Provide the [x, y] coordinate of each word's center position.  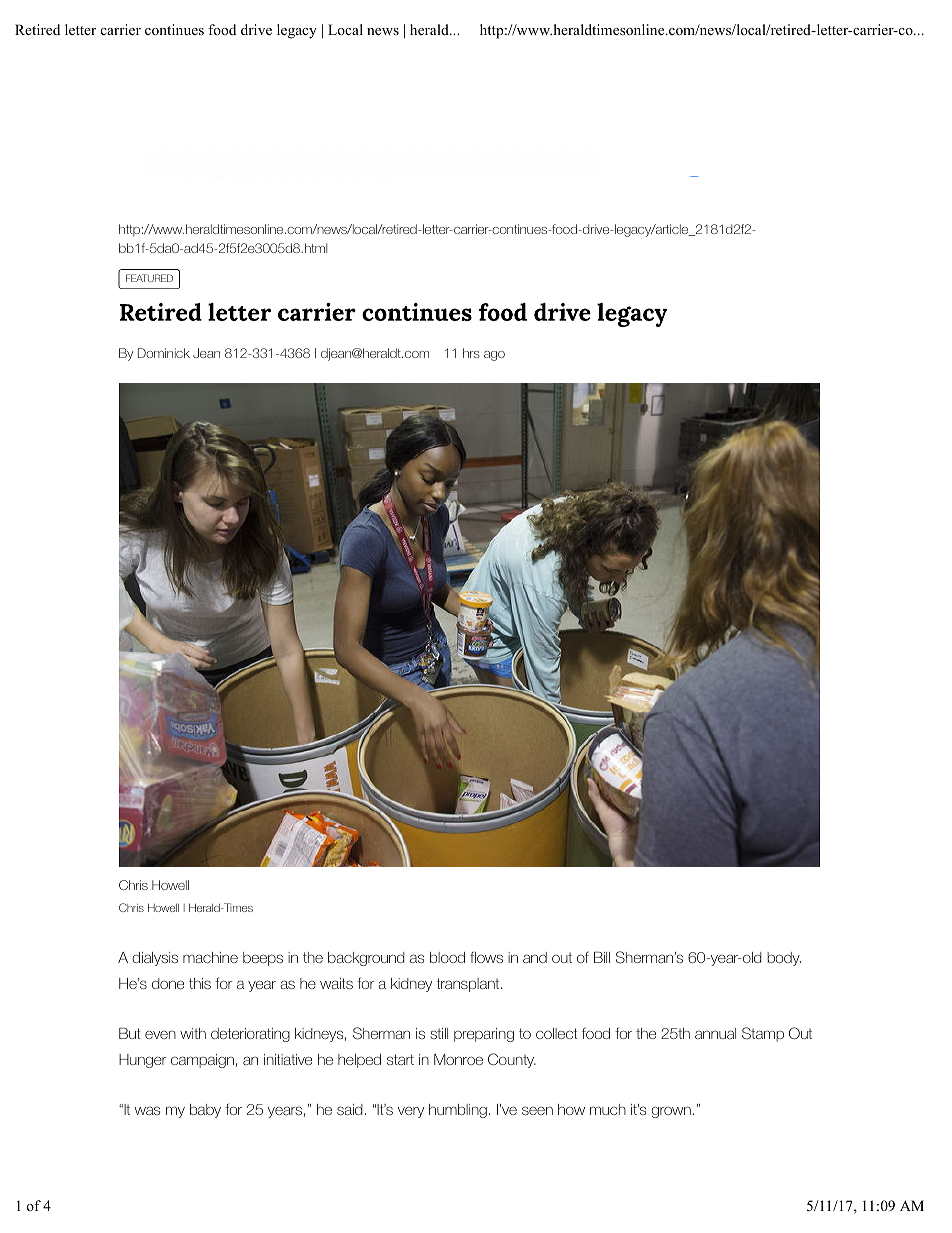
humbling [458, 1111]
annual [715, 1033]
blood [447, 957]
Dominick [164, 353]
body [784, 959]
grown [671, 1112]
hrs [471, 353]
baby [205, 1111]
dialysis [155, 959]
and [535, 957]
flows [486, 957]
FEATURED [149, 278]
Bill [602, 957]
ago [494, 356]
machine [210, 957]
